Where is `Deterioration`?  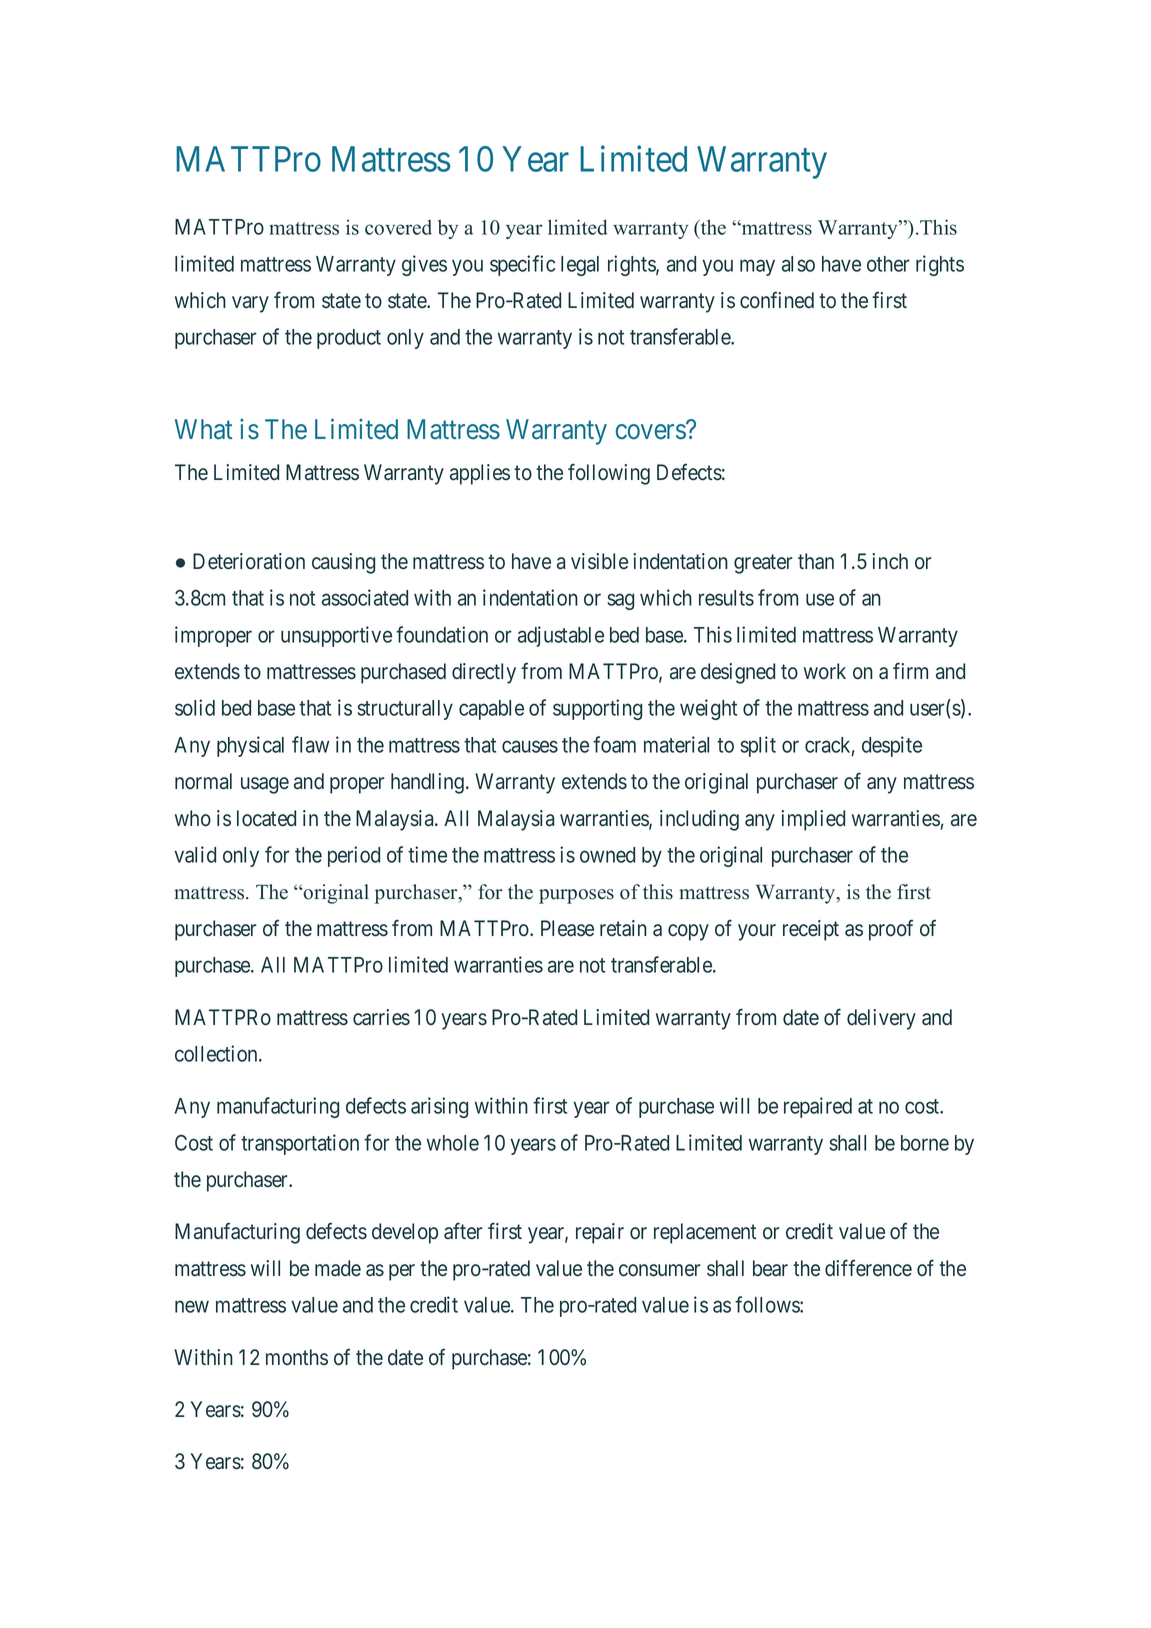 Deterioration is located at coordinates (249, 561).
